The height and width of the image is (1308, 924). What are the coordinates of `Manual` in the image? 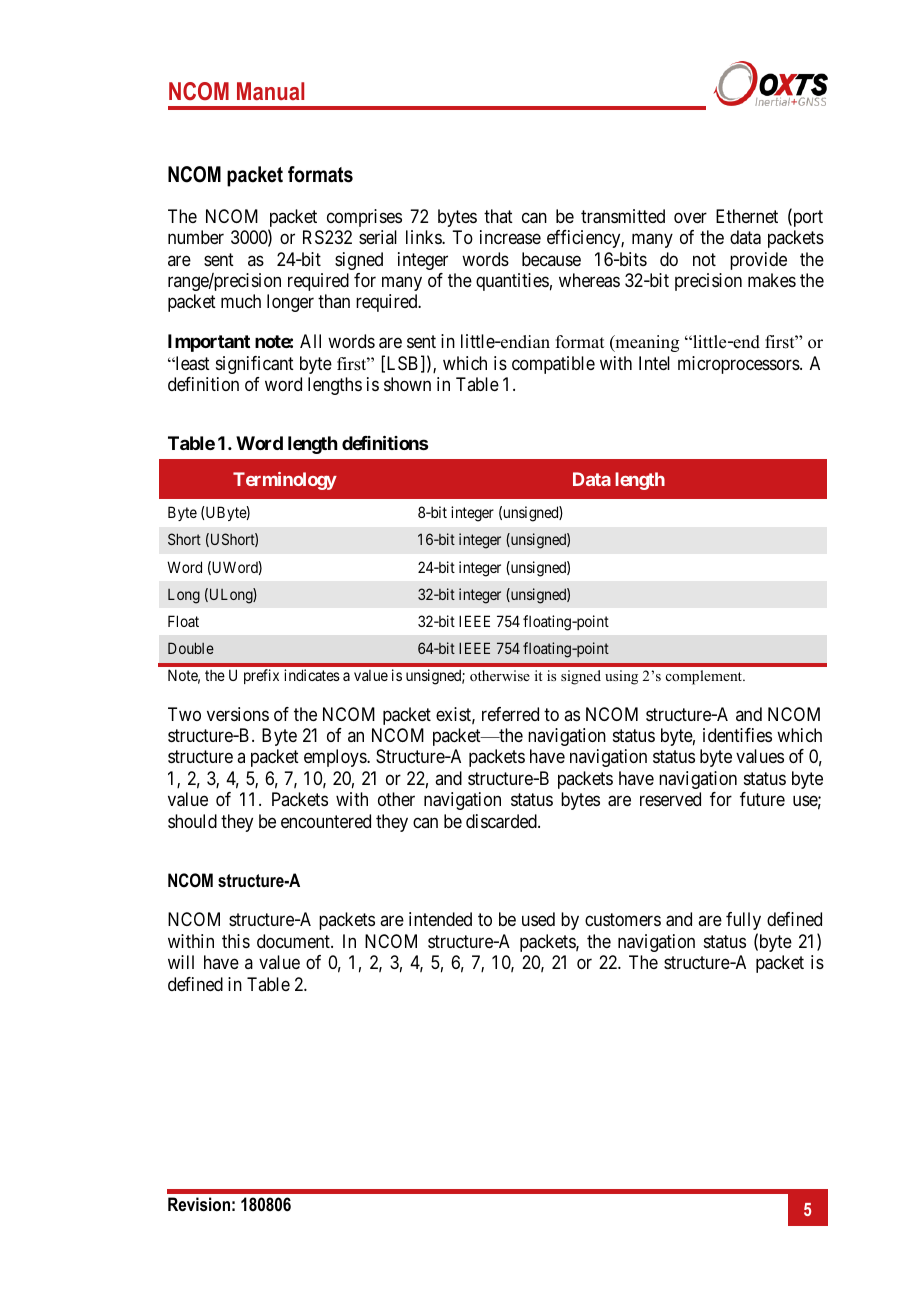 It's located at (270, 91).
